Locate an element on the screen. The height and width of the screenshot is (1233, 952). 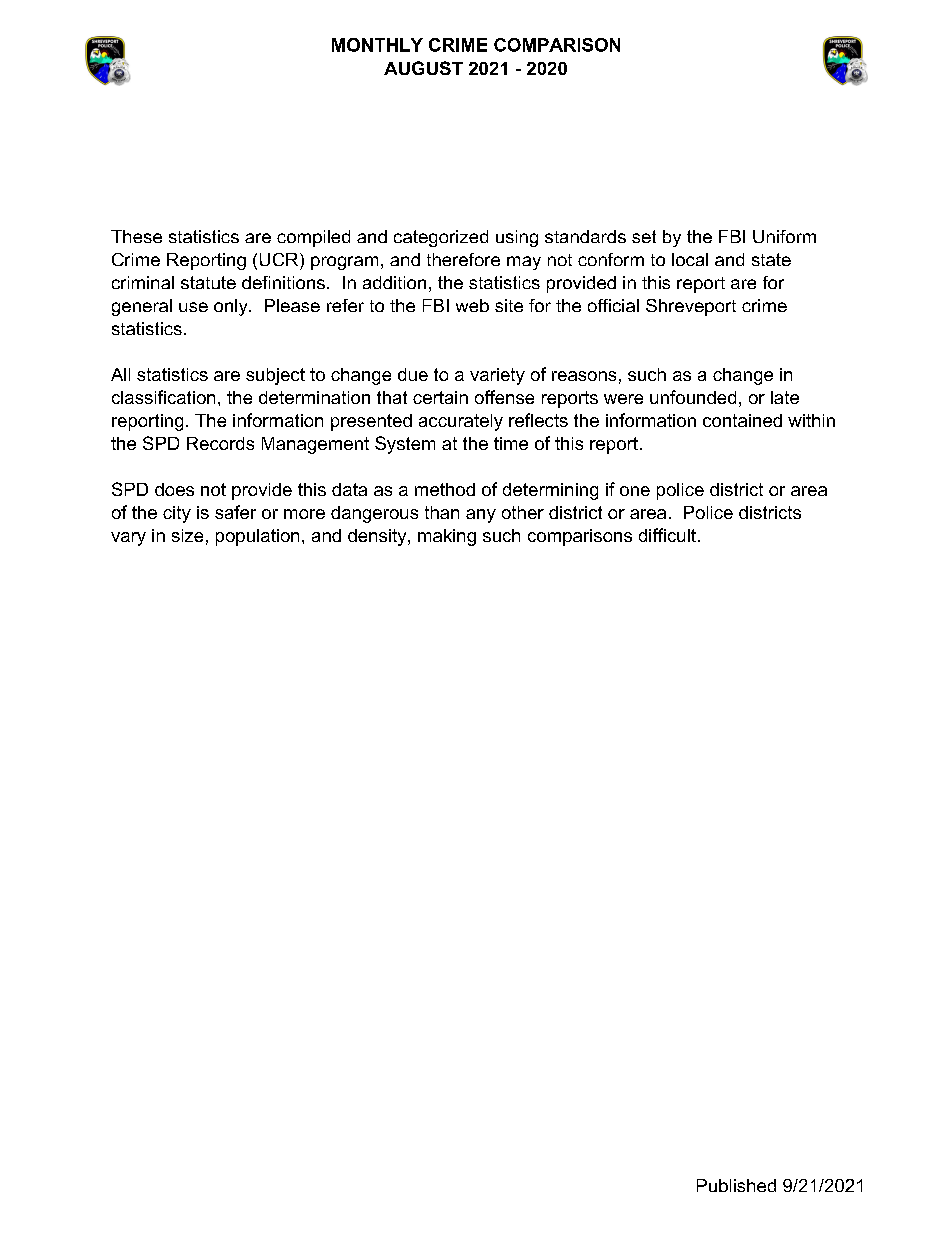
size is located at coordinates (187, 535).
